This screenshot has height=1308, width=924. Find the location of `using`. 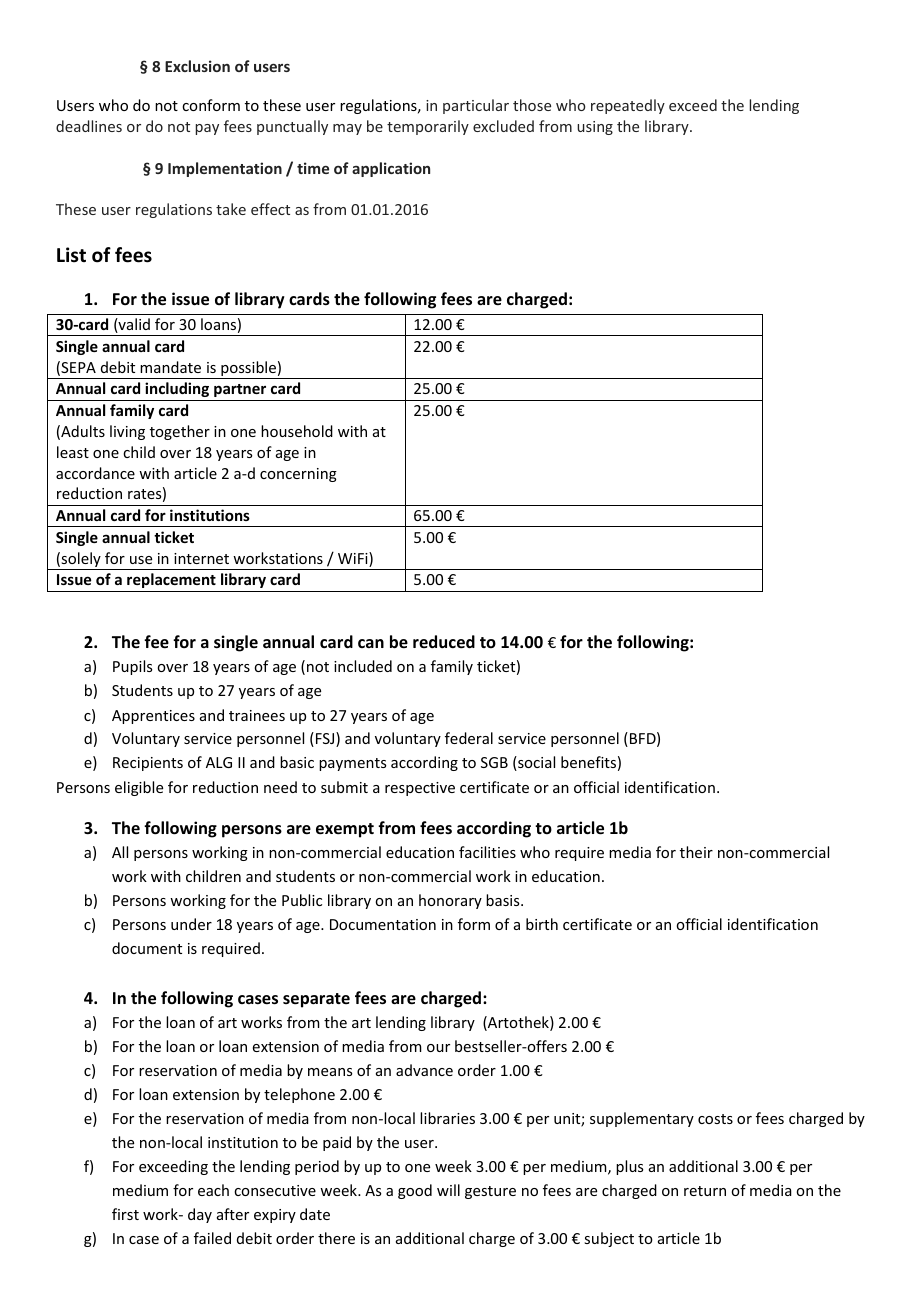

using is located at coordinates (595, 128).
